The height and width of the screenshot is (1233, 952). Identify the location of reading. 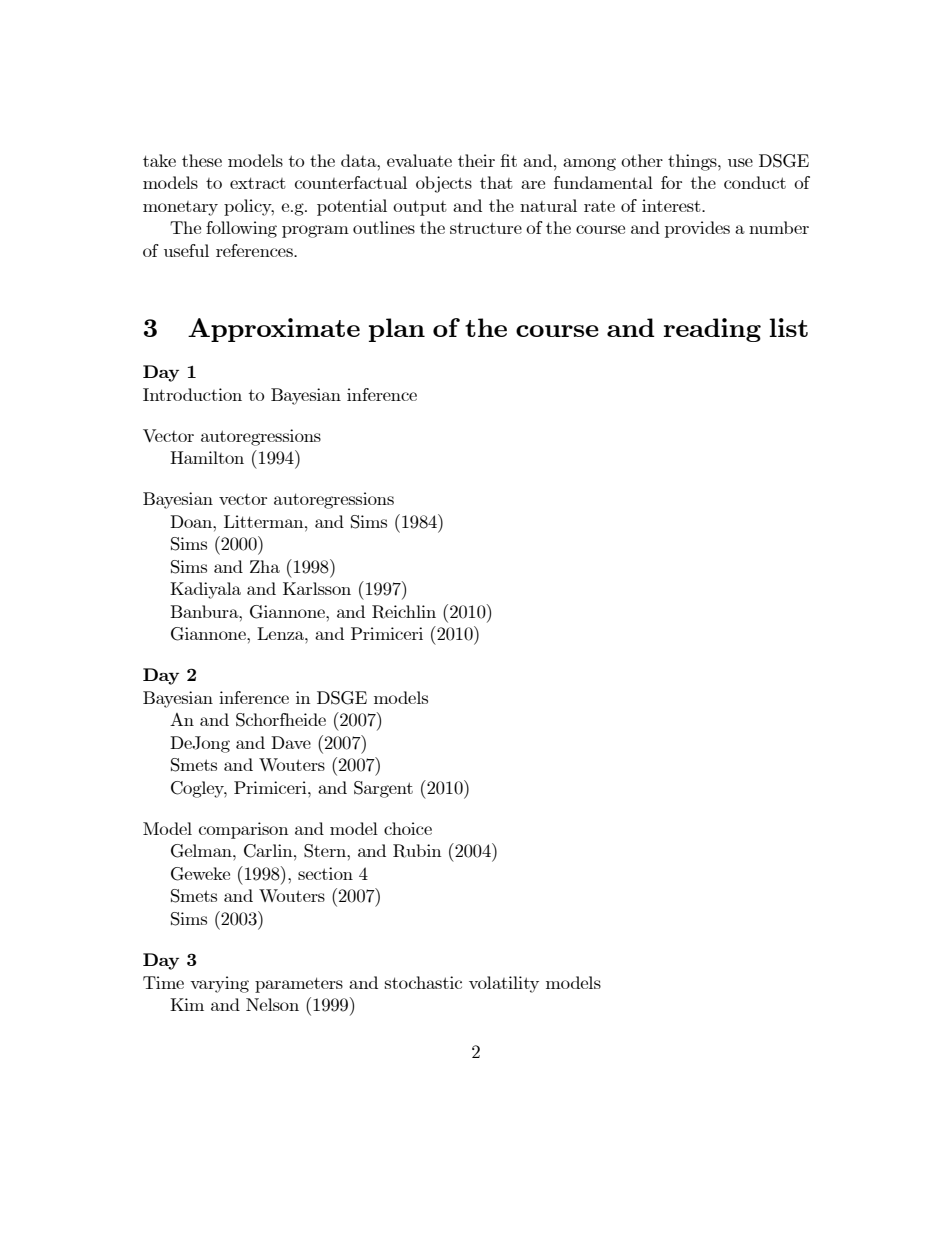
(712, 330).
